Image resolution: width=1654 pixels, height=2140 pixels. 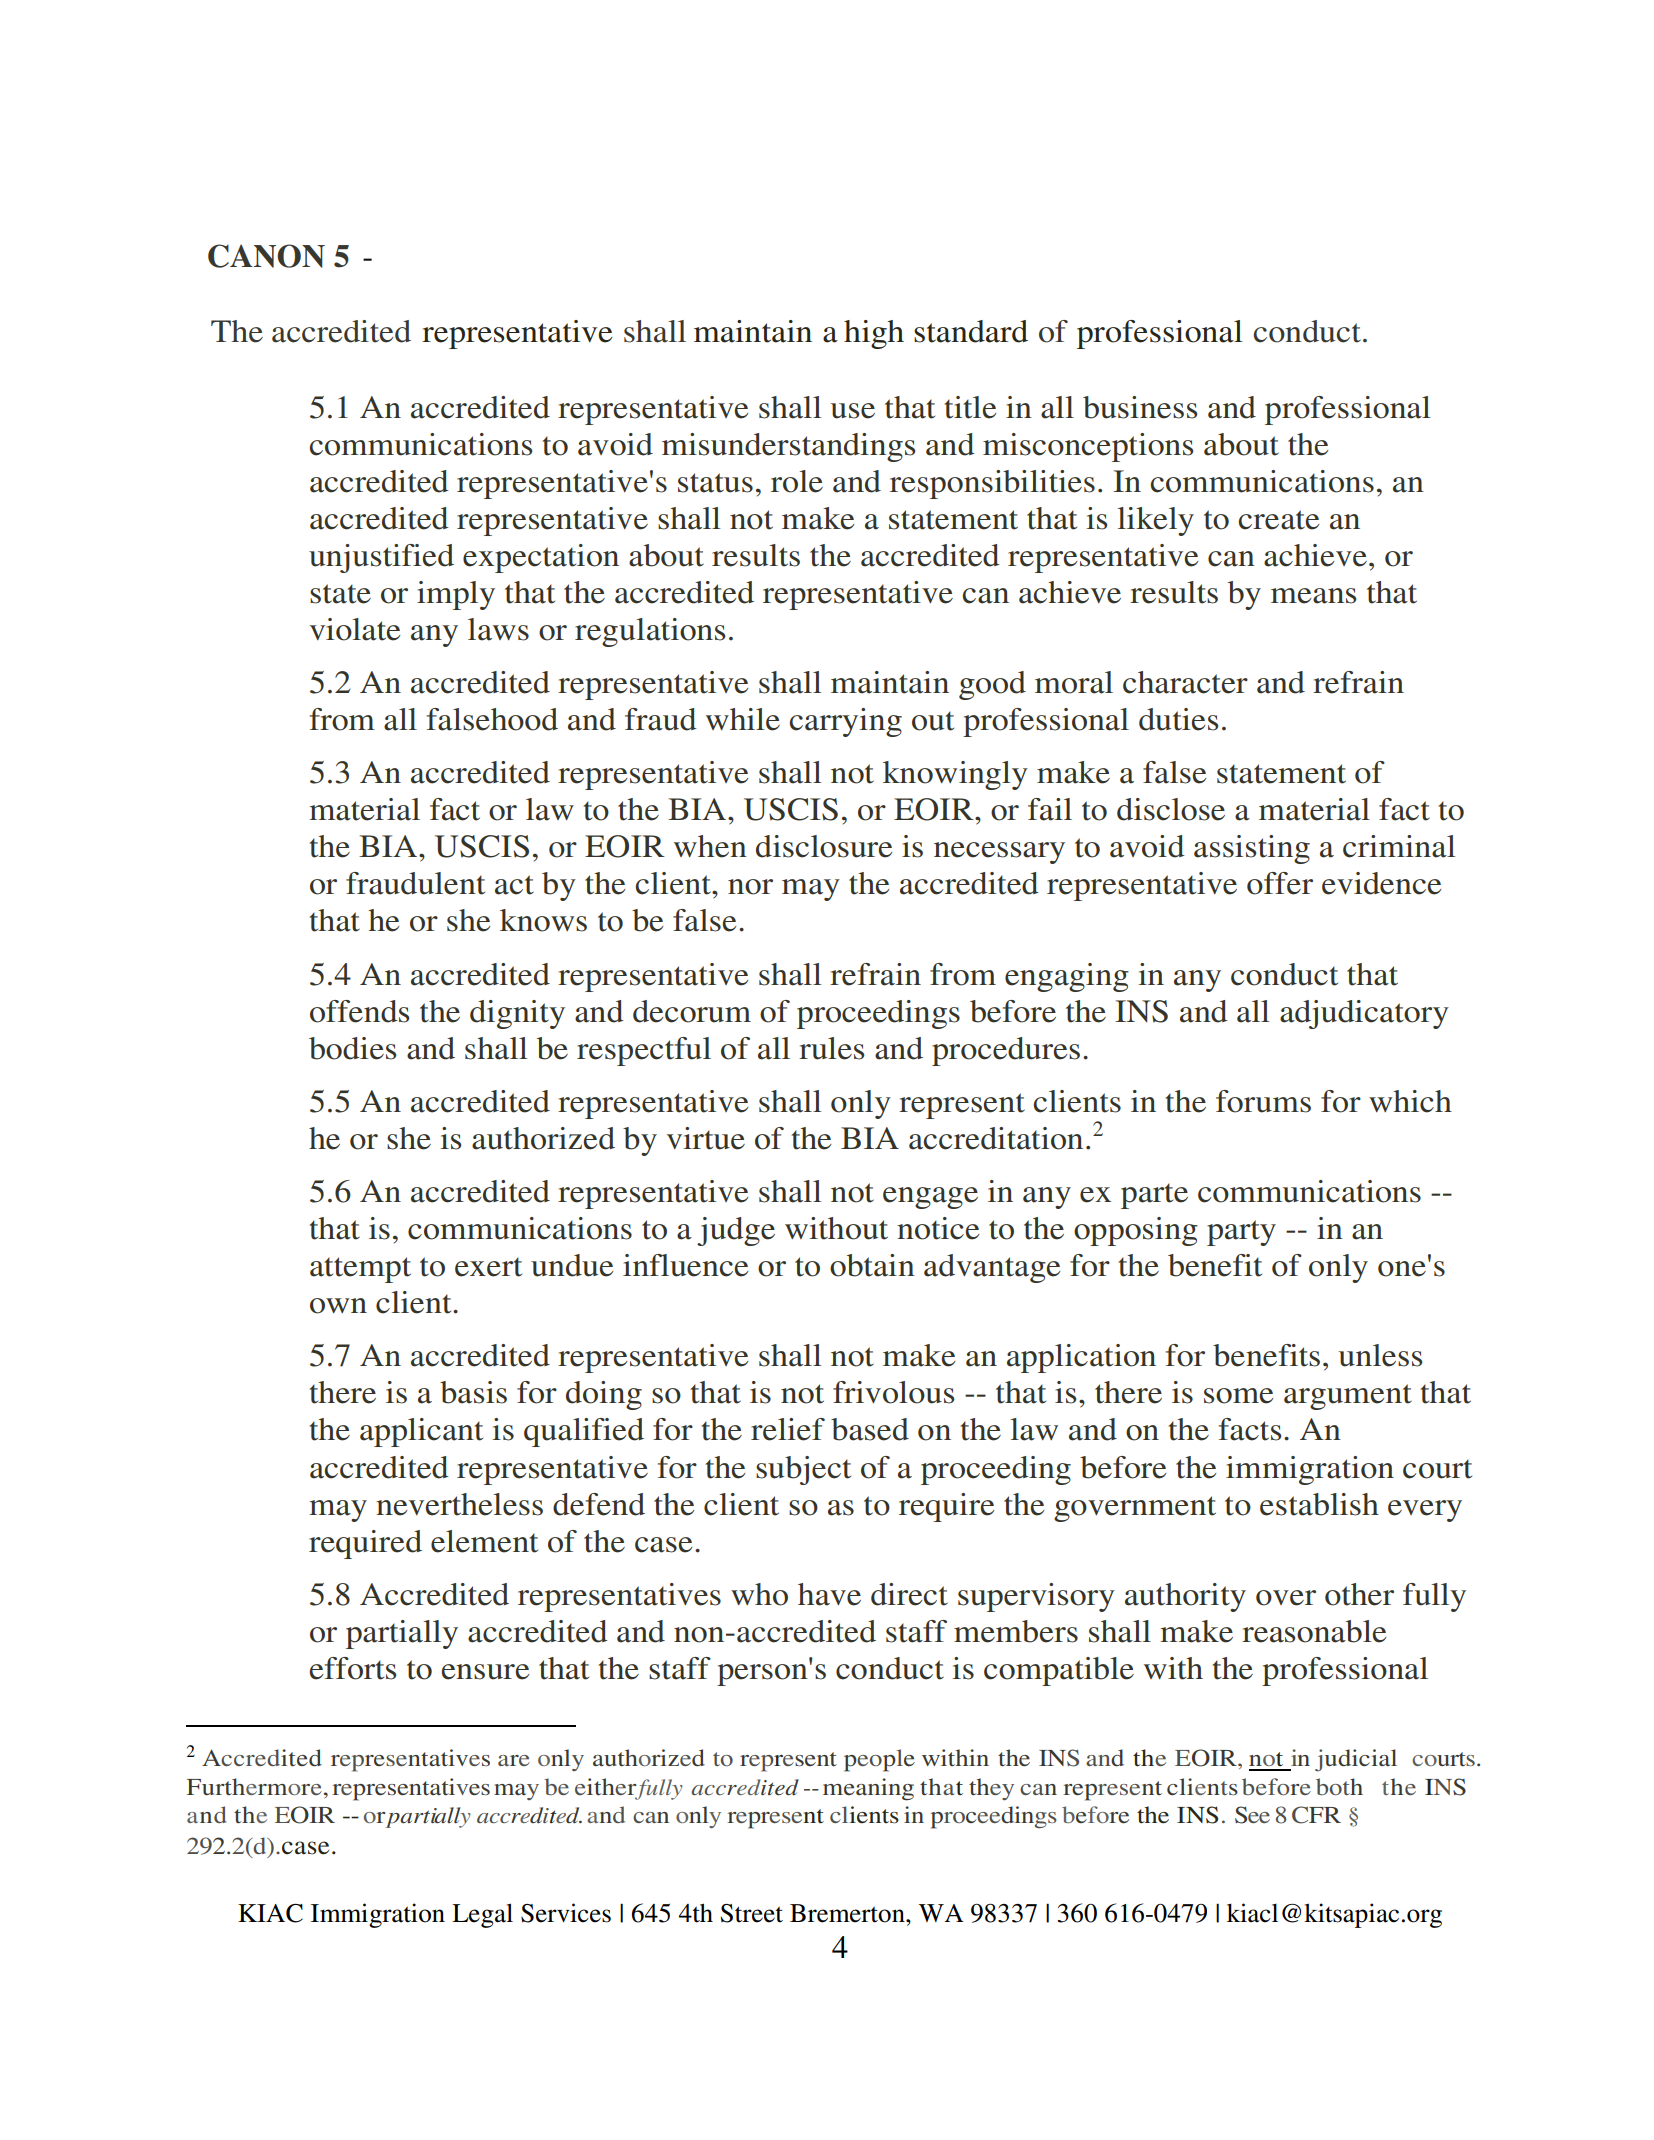 What do you see at coordinates (831, 1048) in the screenshot?
I see `rules` at bounding box center [831, 1048].
